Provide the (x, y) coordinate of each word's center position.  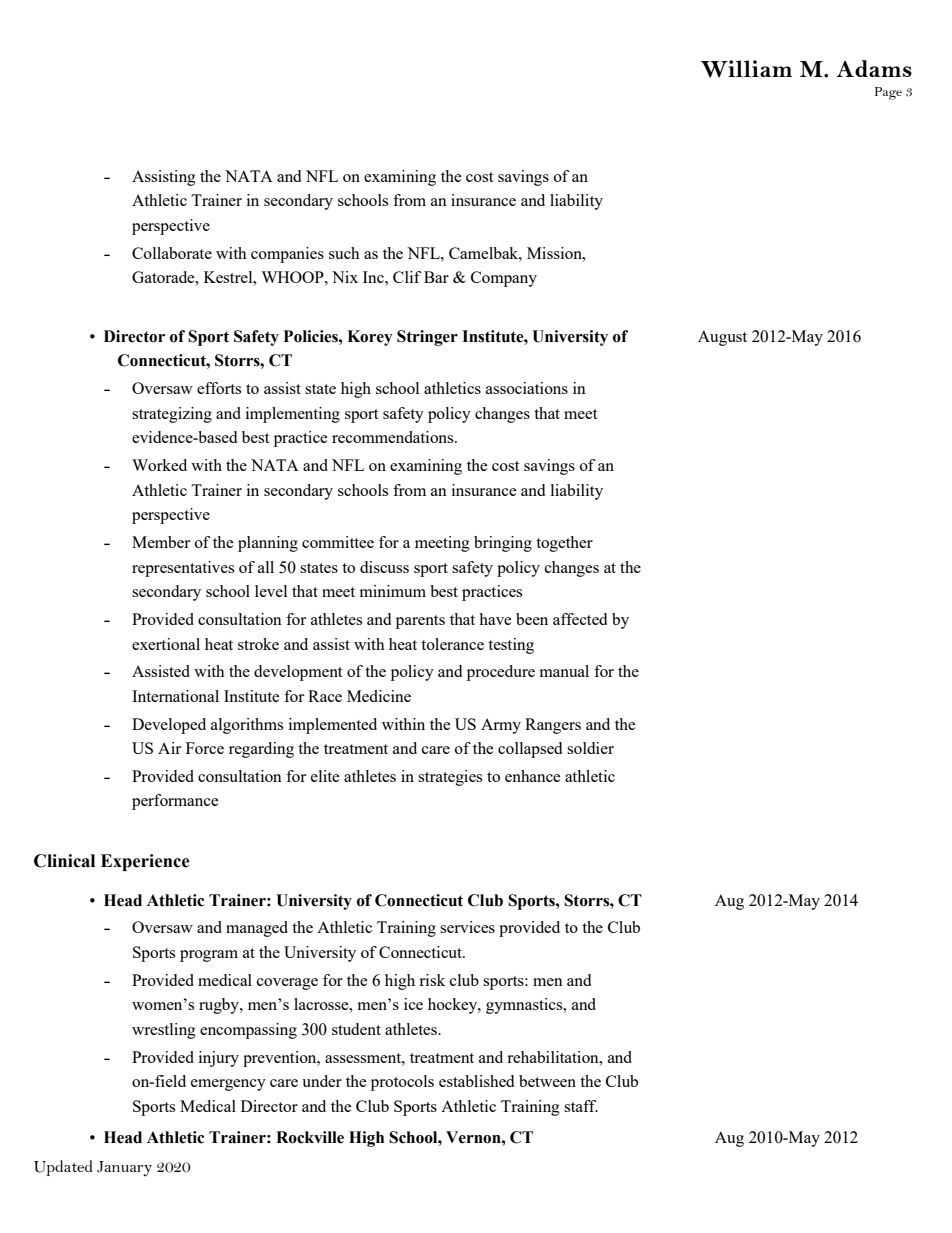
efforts (219, 388)
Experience (145, 862)
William (746, 69)
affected (580, 619)
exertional (166, 644)
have (495, 619)
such (344, 253)
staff (581, 1106)
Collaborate (172, 253)
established (476, 1081)
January (124, 1169)
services (467, 927)
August (722, 338)
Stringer (427, 338)
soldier (590, 748)
